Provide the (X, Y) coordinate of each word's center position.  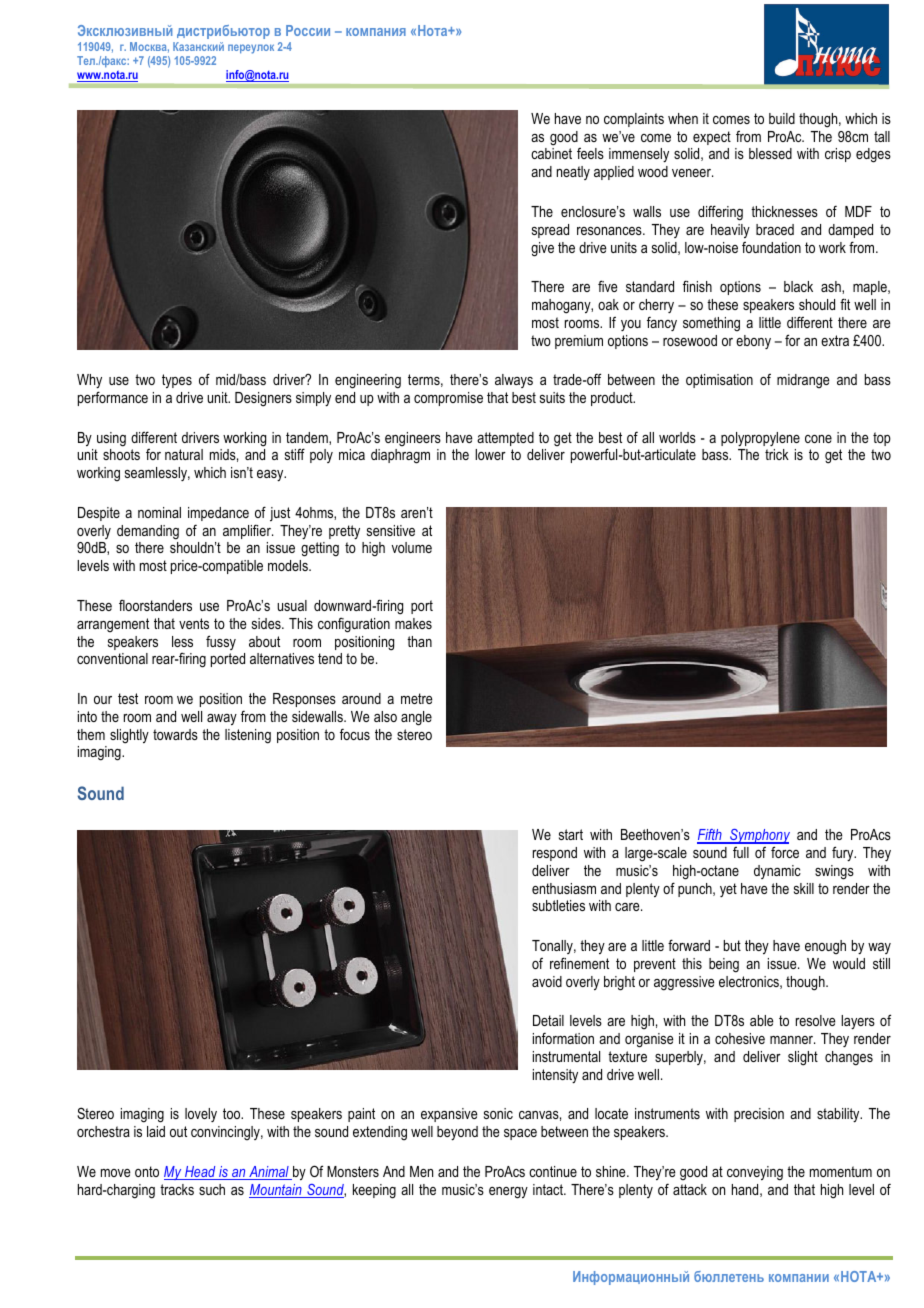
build (782, 118)
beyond (457, 1133)
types (177, 381)
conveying (755, 1173)
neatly (573, 173)
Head (200, 1173)
